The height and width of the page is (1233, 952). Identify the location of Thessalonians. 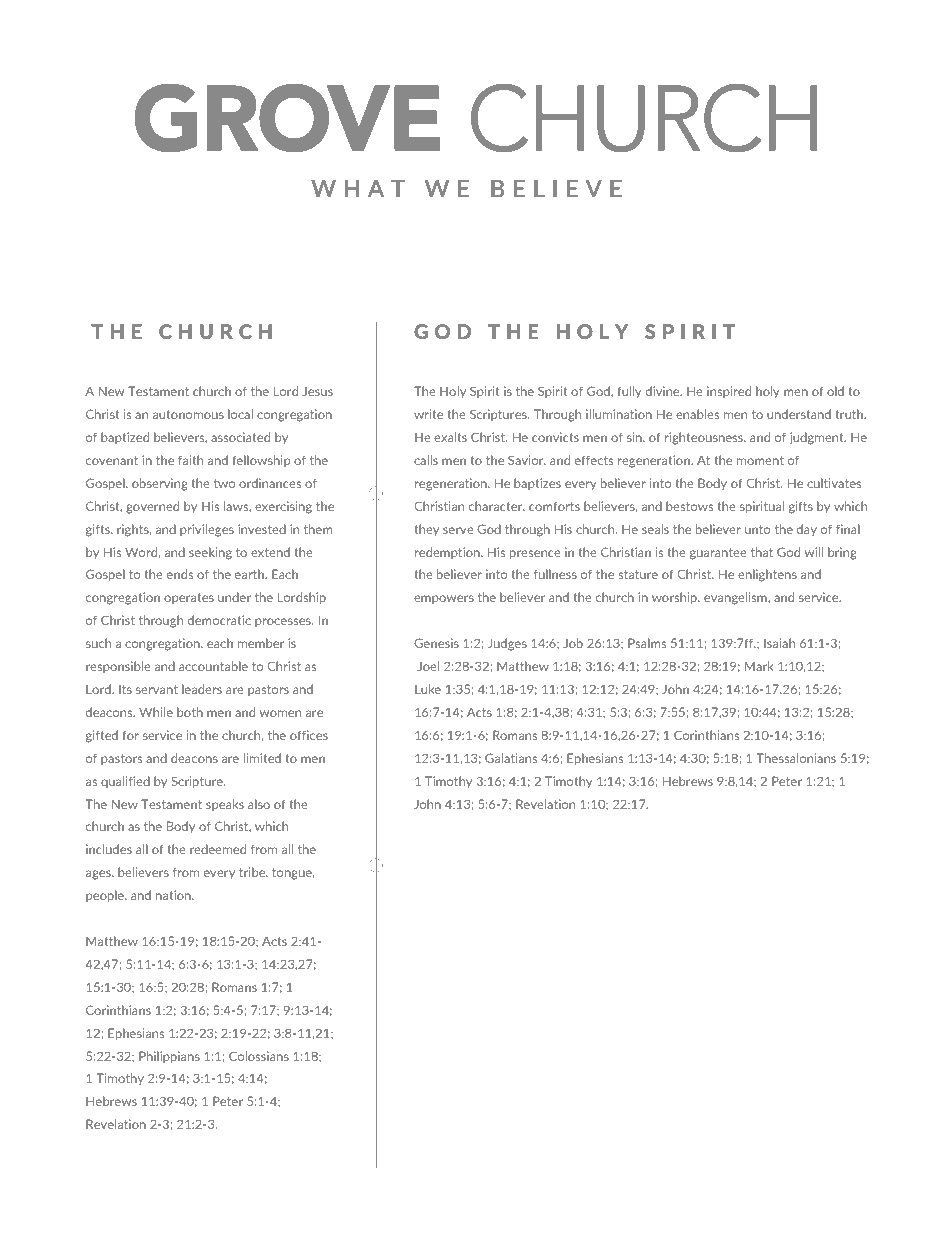
(796, 758).
